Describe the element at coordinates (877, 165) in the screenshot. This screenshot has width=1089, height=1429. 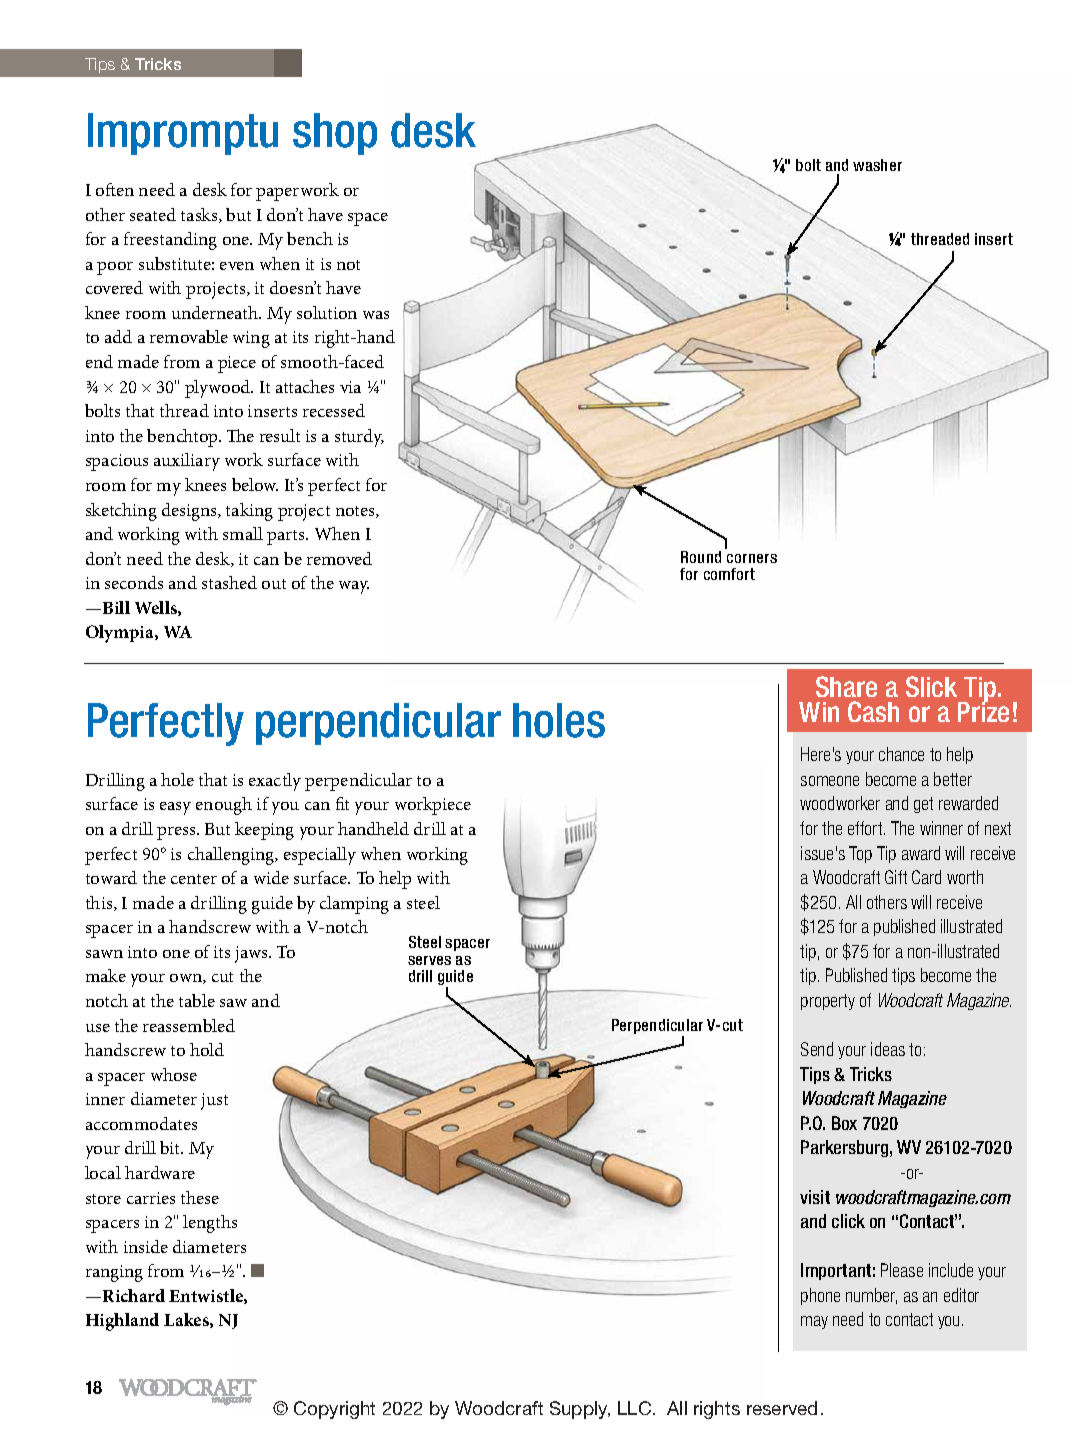
I see `washer` at that location.
